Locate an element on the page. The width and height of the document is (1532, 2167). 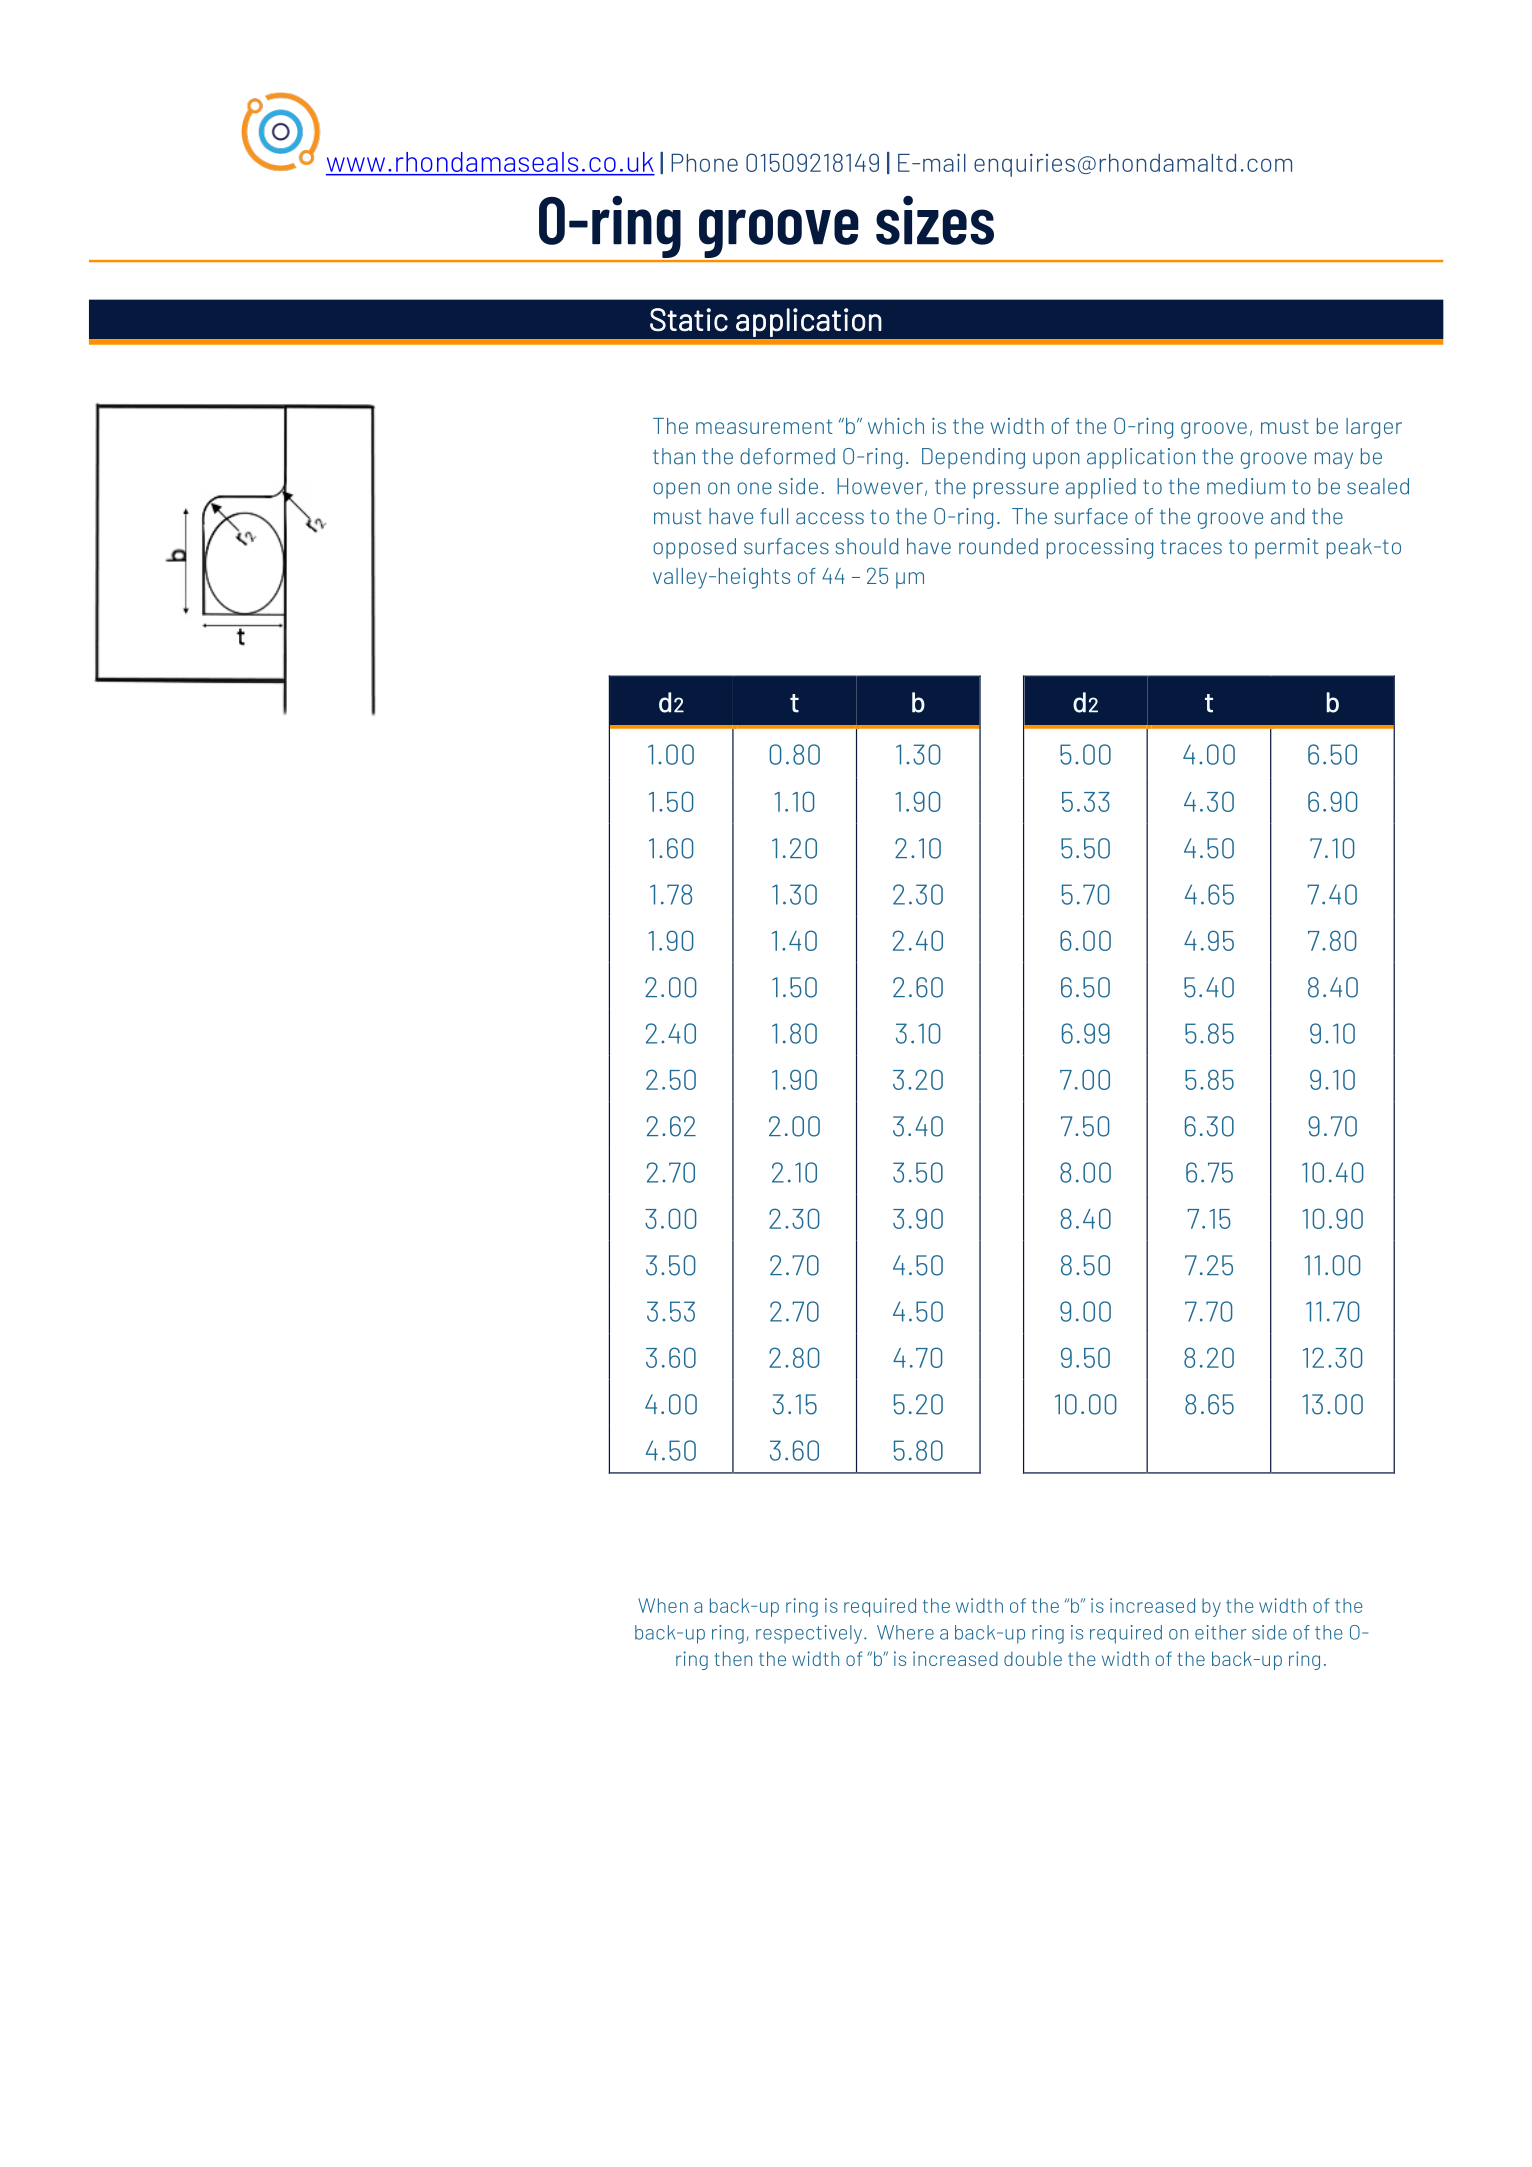
rounded is located at coordinates (998, 546).
